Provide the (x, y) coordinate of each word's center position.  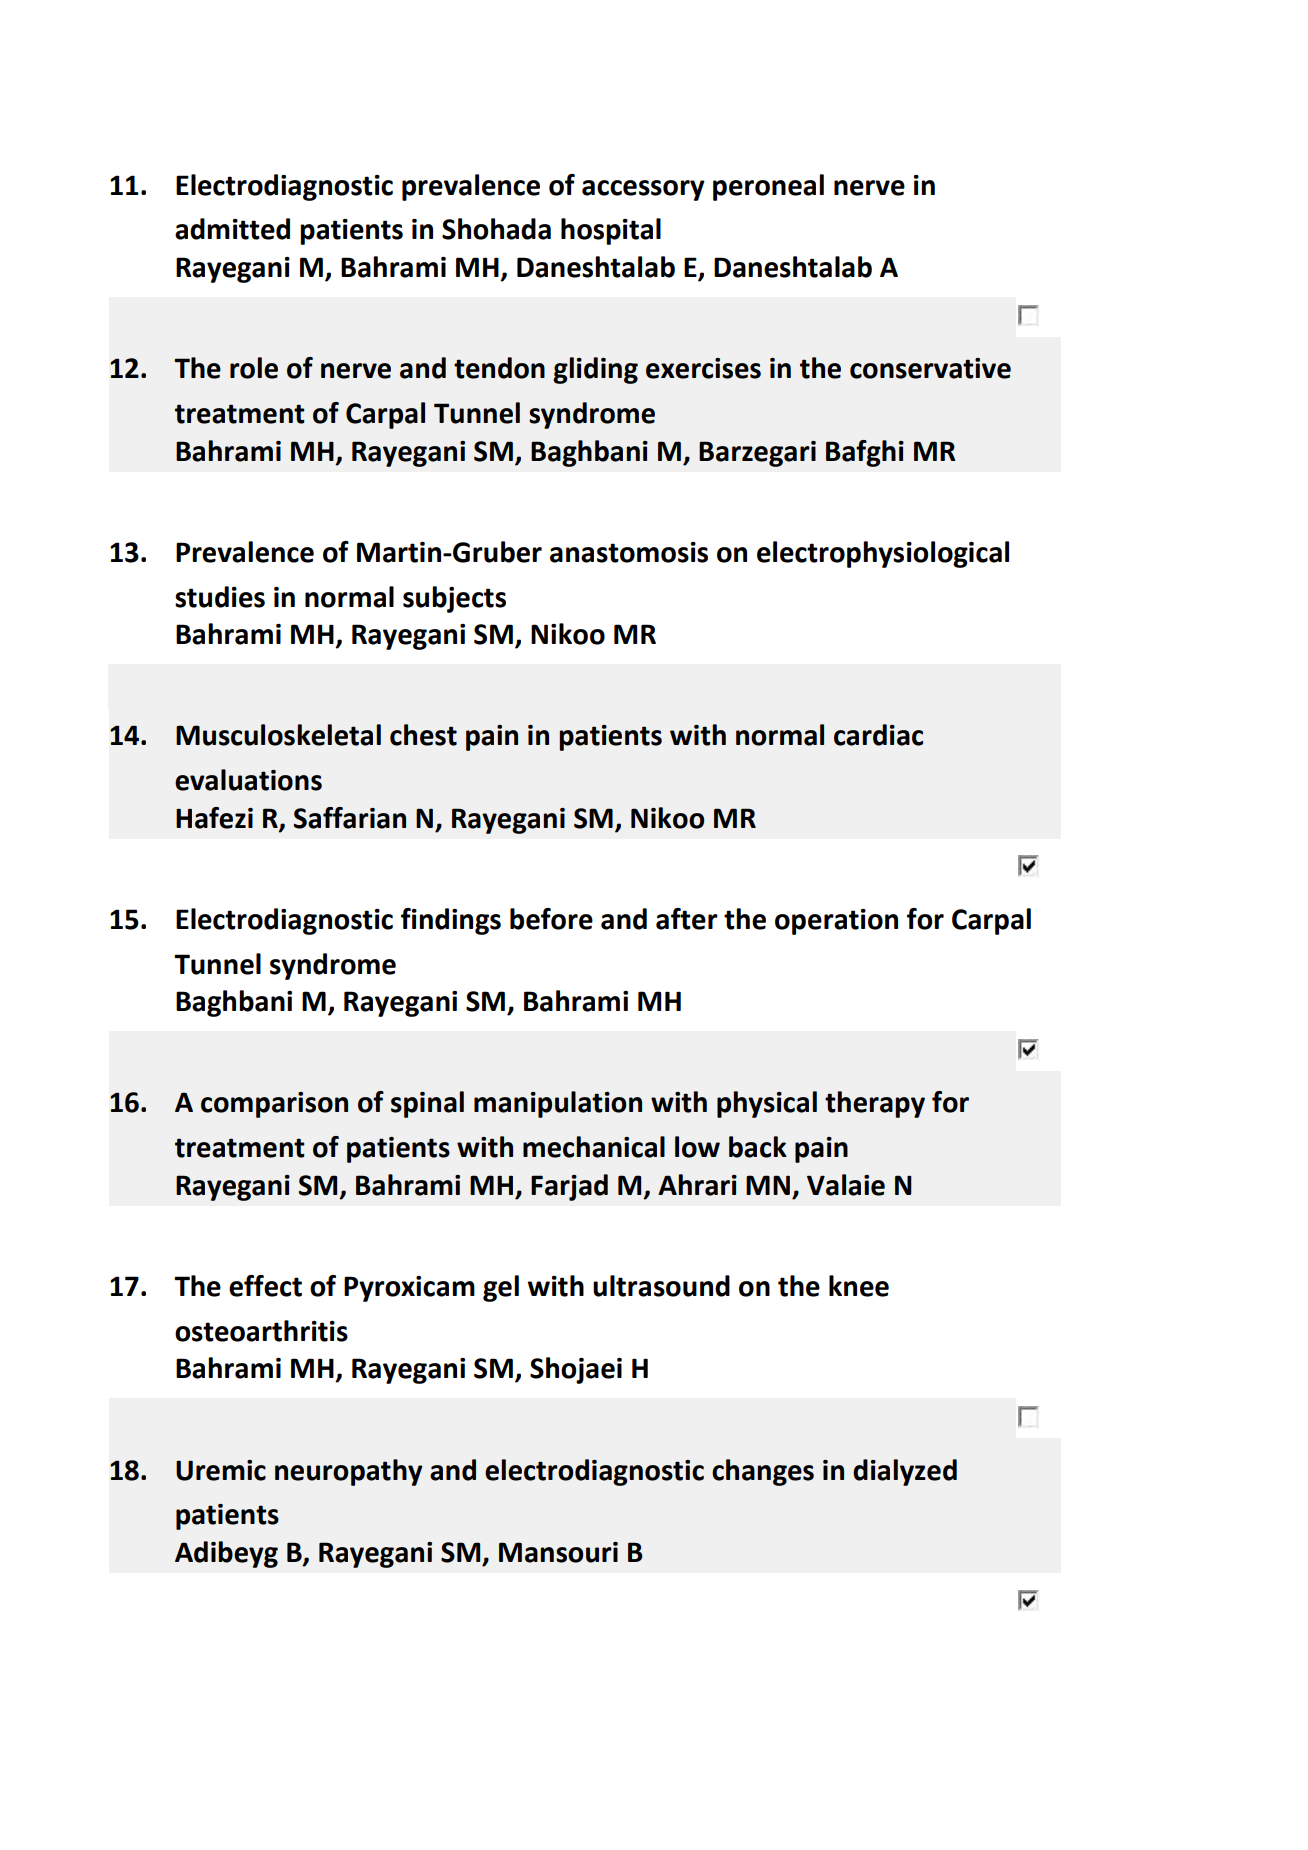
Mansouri (558, 1552)
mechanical (594, 1147)
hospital (611, 231)
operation (836, 922)
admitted (232, 229)
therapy (875, 1104)
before (551, 919)
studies (220, 597)
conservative (930, 368)
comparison (274, 1105)
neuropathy (349, 1472)
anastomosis (629, 552)
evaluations (248, 780)
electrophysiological (883, 554)
